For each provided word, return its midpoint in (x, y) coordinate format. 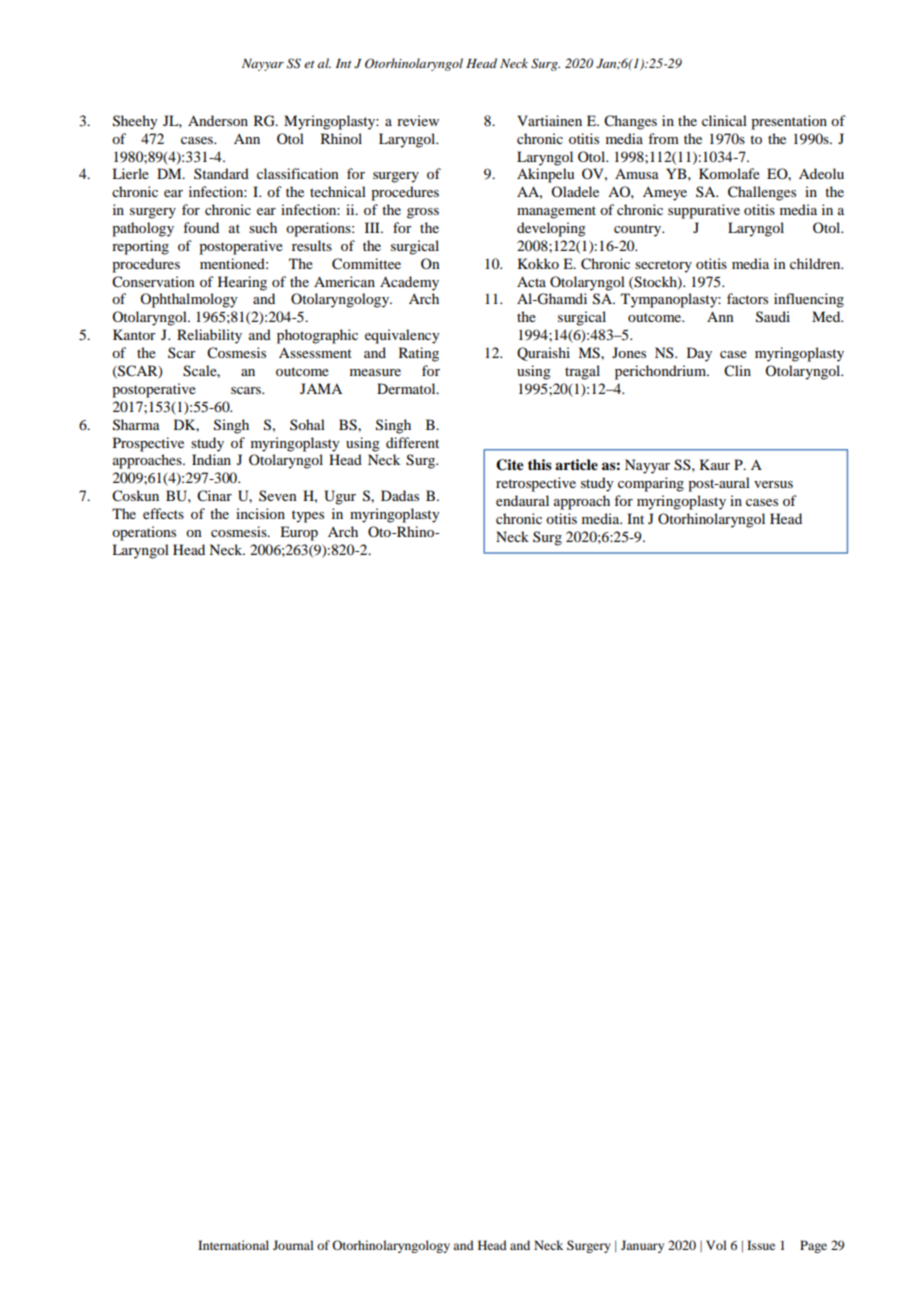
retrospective (536, 484)
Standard (221, 173)
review (418, 120)
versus (773, 484)
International (233, 1245)
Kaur (715, 464)
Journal (293, 1245)
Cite (510, 465)
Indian (211, 459)
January (642, 1246)
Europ (299, 533)
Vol (716, 1245)
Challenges (762, 193)
